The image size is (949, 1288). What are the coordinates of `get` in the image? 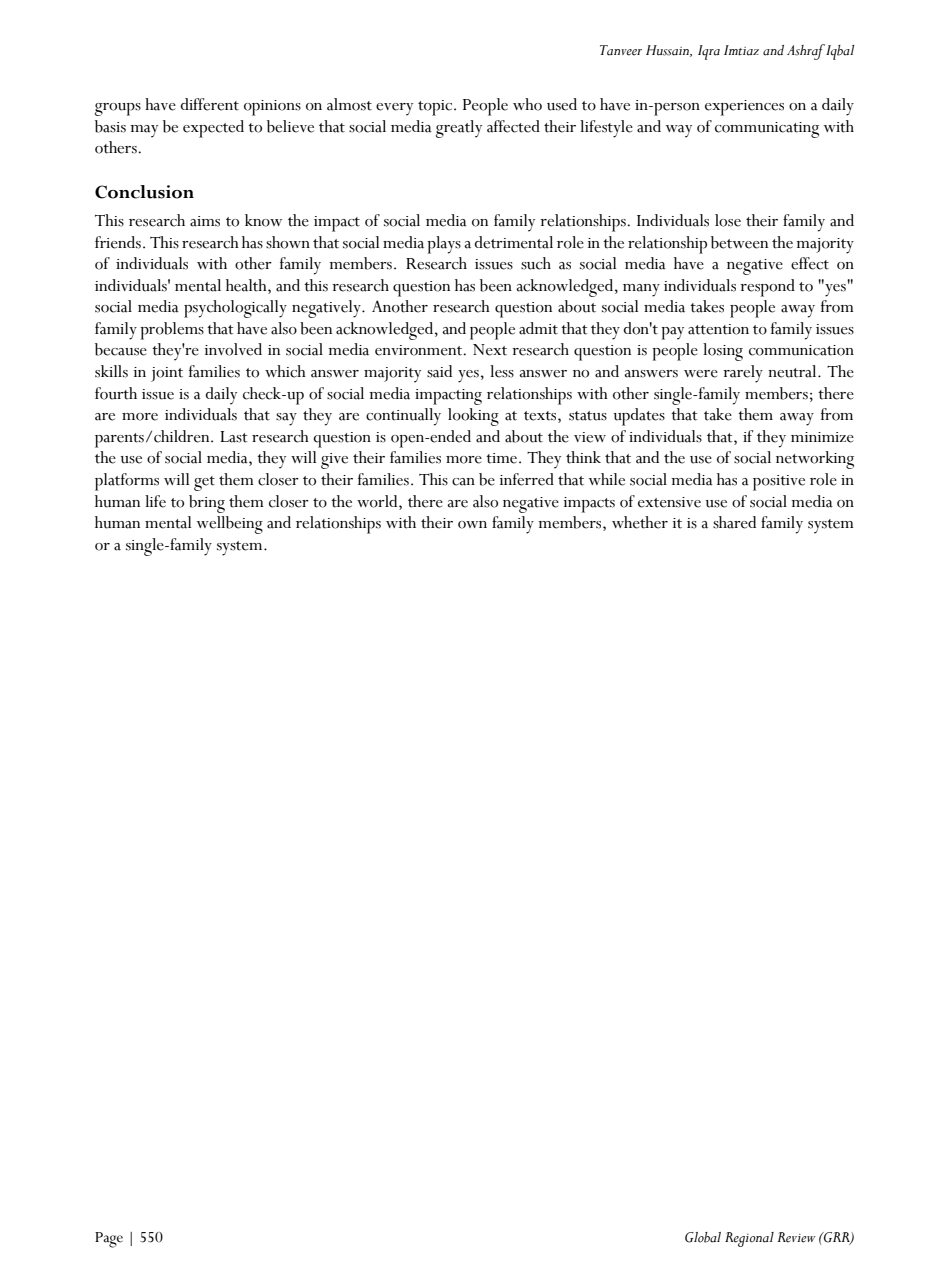 It's located at (204, 483).
